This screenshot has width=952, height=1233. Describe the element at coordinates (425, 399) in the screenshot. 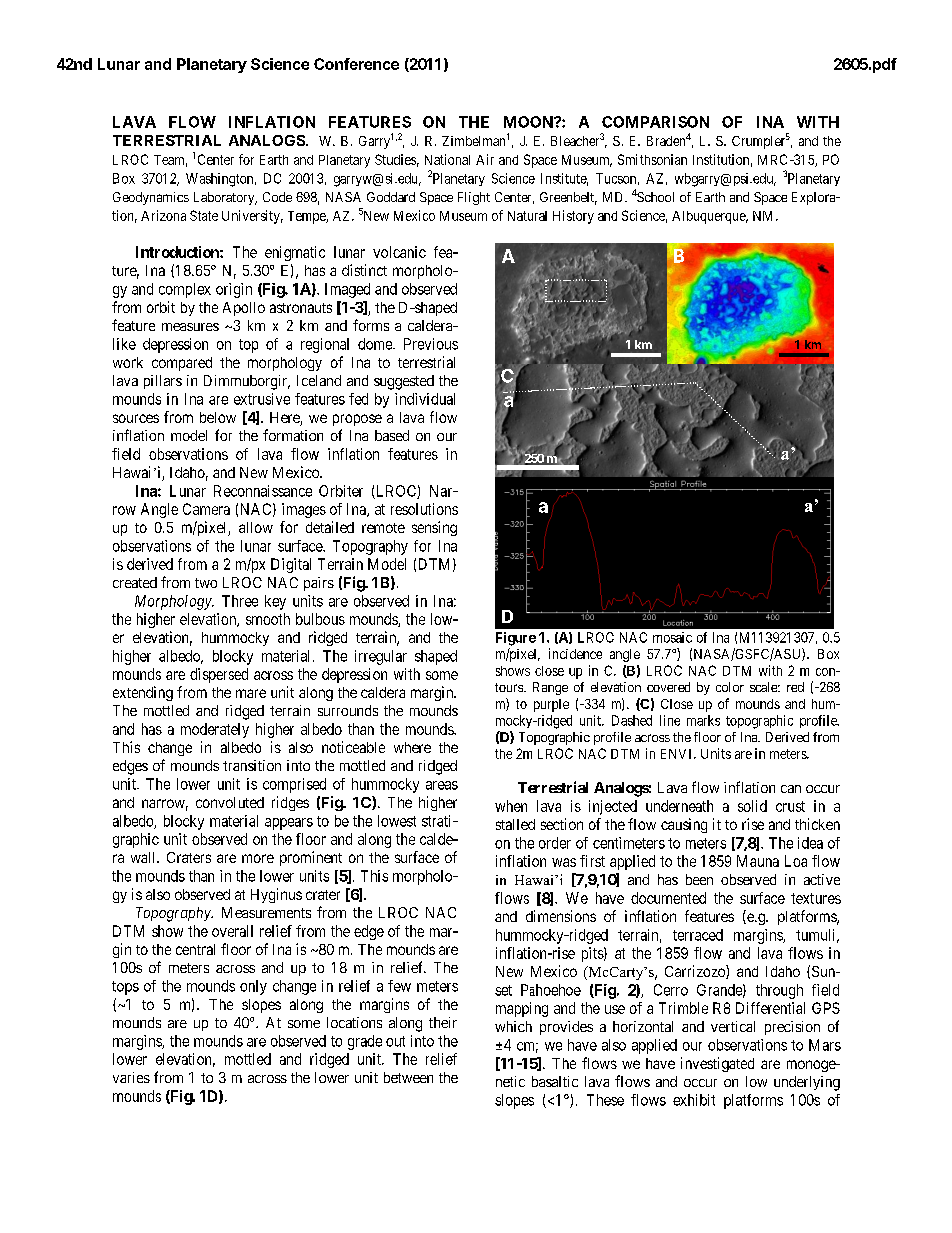

I see `individual` at that location.
